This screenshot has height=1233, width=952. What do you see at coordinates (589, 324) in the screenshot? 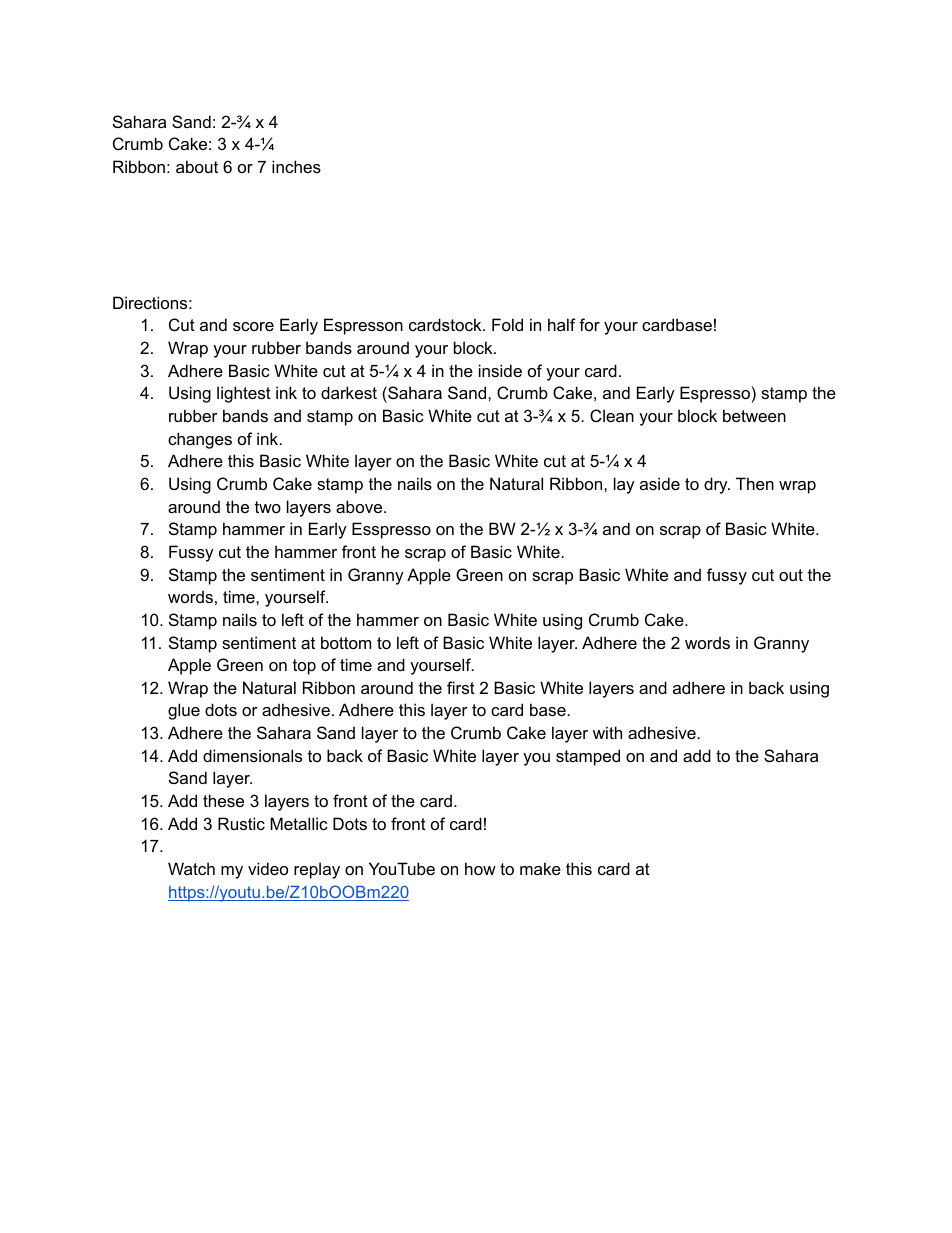
I see `for` at bounding box center [589, 324].
